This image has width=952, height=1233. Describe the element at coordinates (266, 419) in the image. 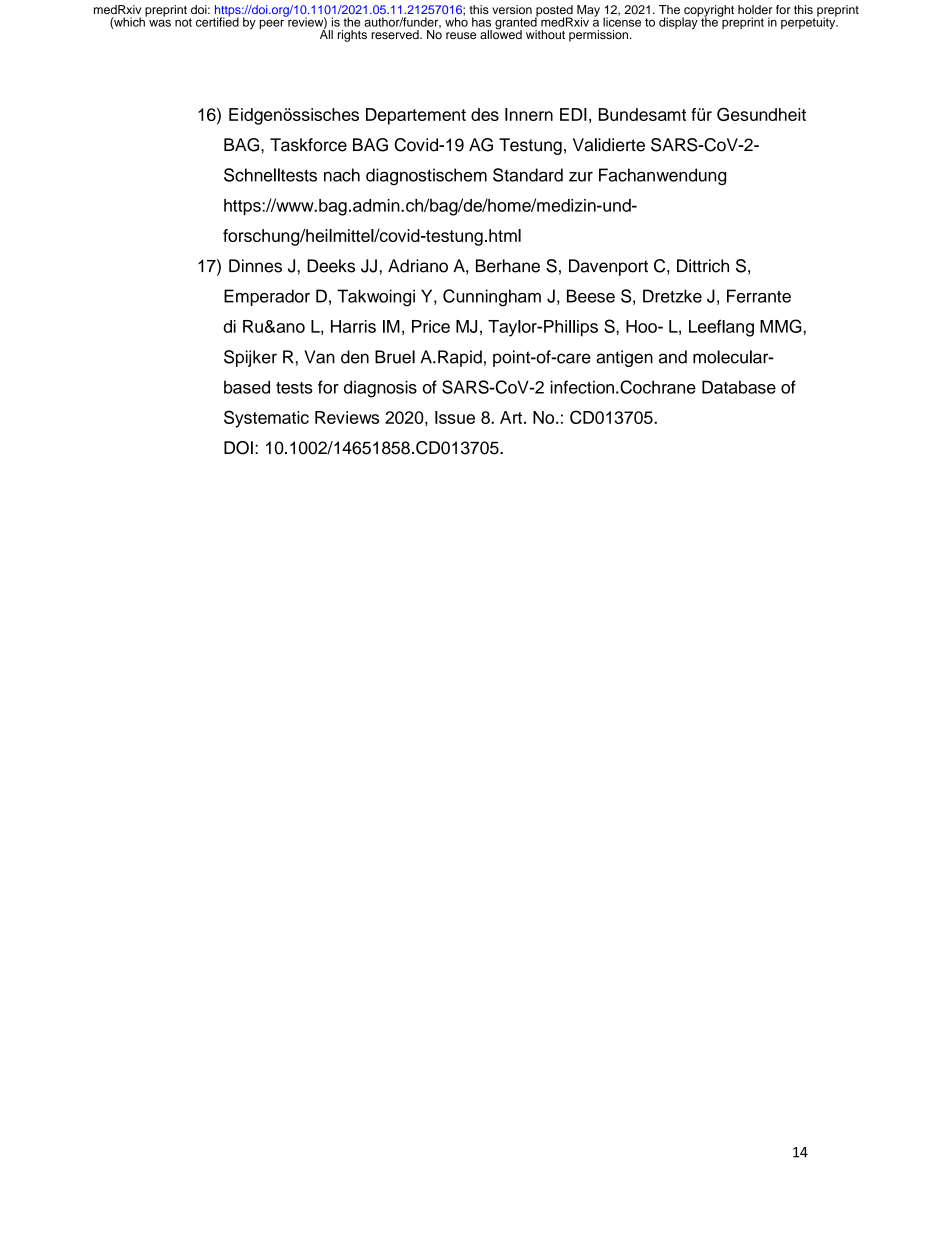

I see `Systematic` at that location.
